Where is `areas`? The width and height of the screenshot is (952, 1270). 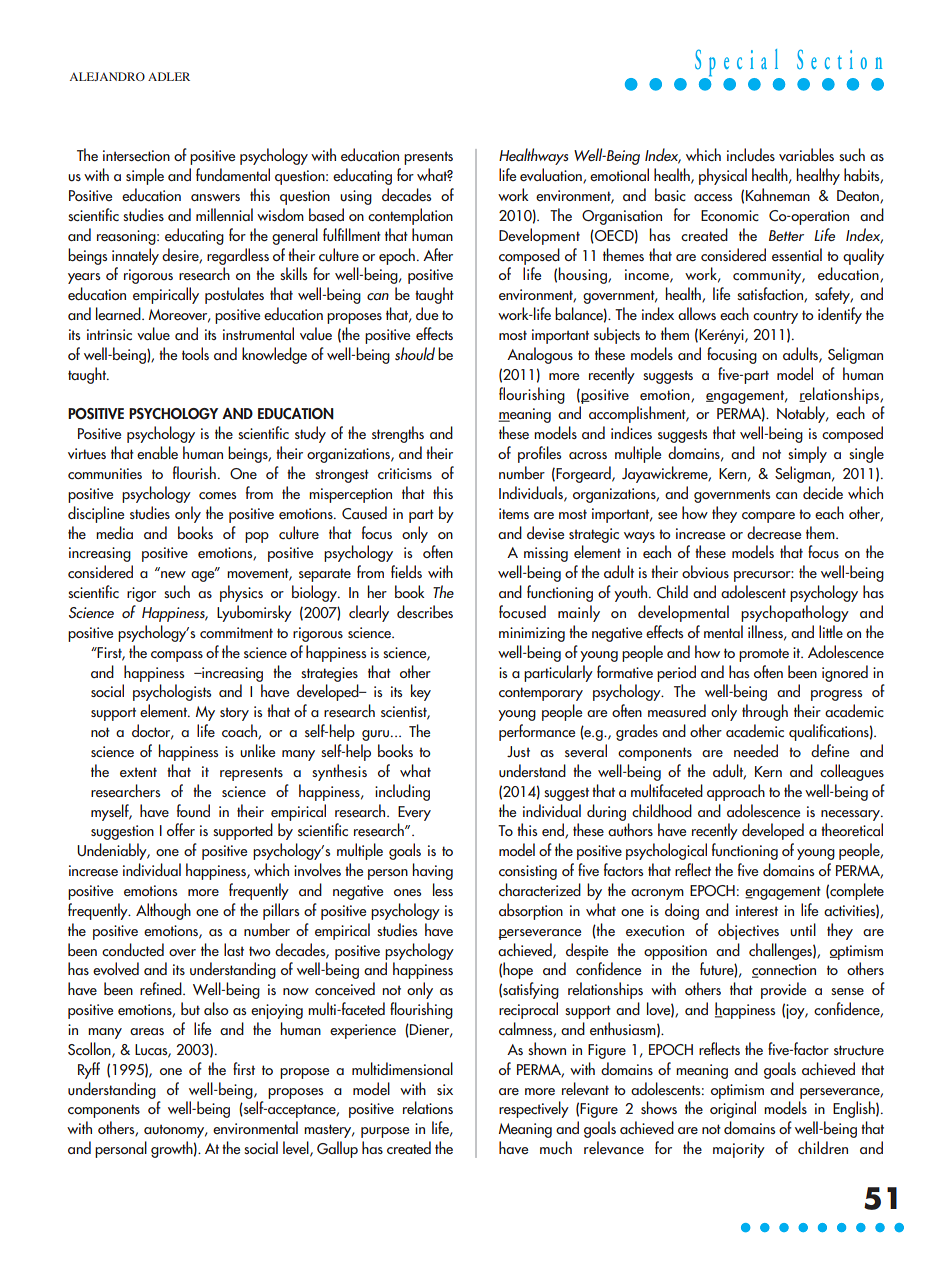
areas is located at coordinates (147, 1031).
